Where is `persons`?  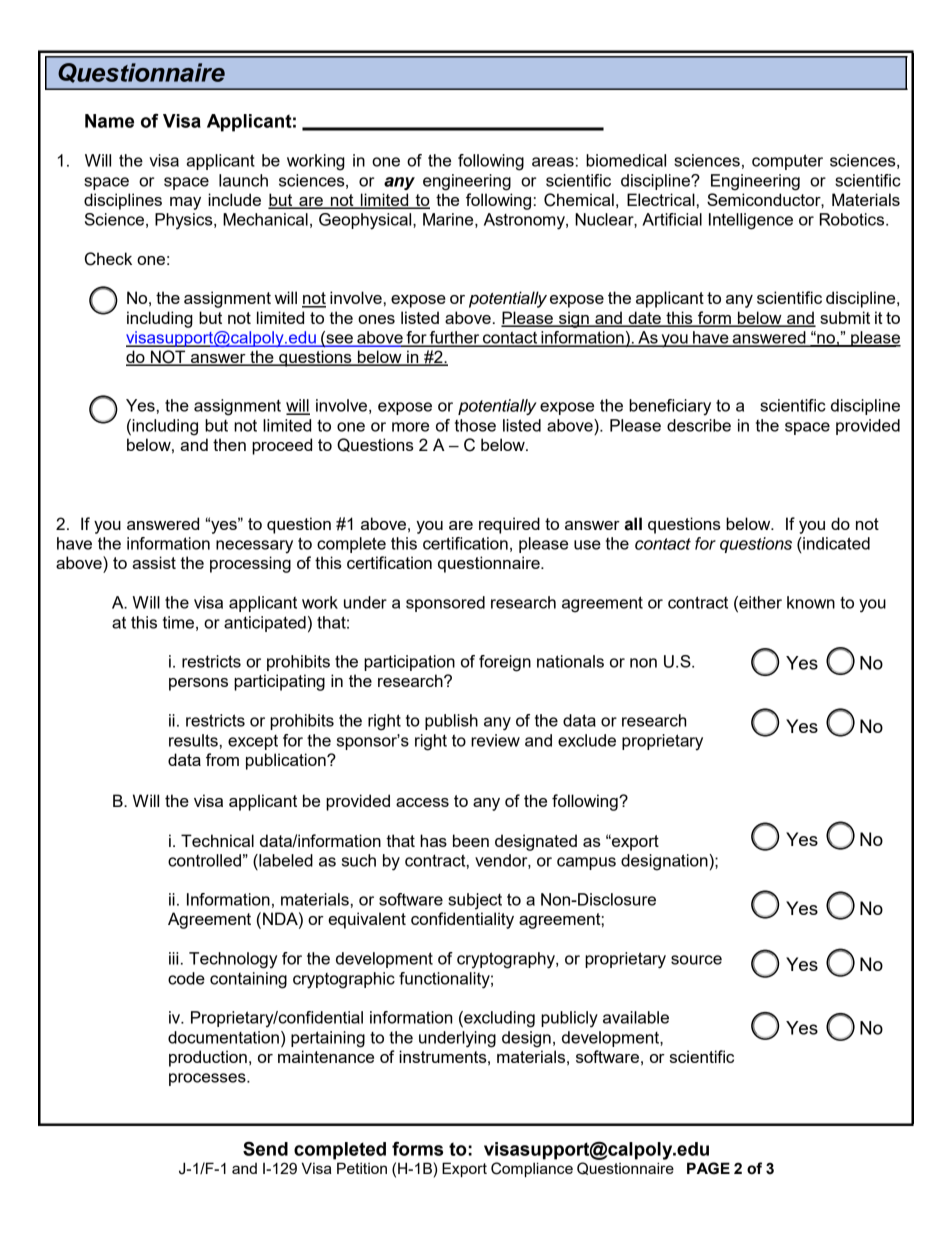 persons is located at coordinates (198, 684).
